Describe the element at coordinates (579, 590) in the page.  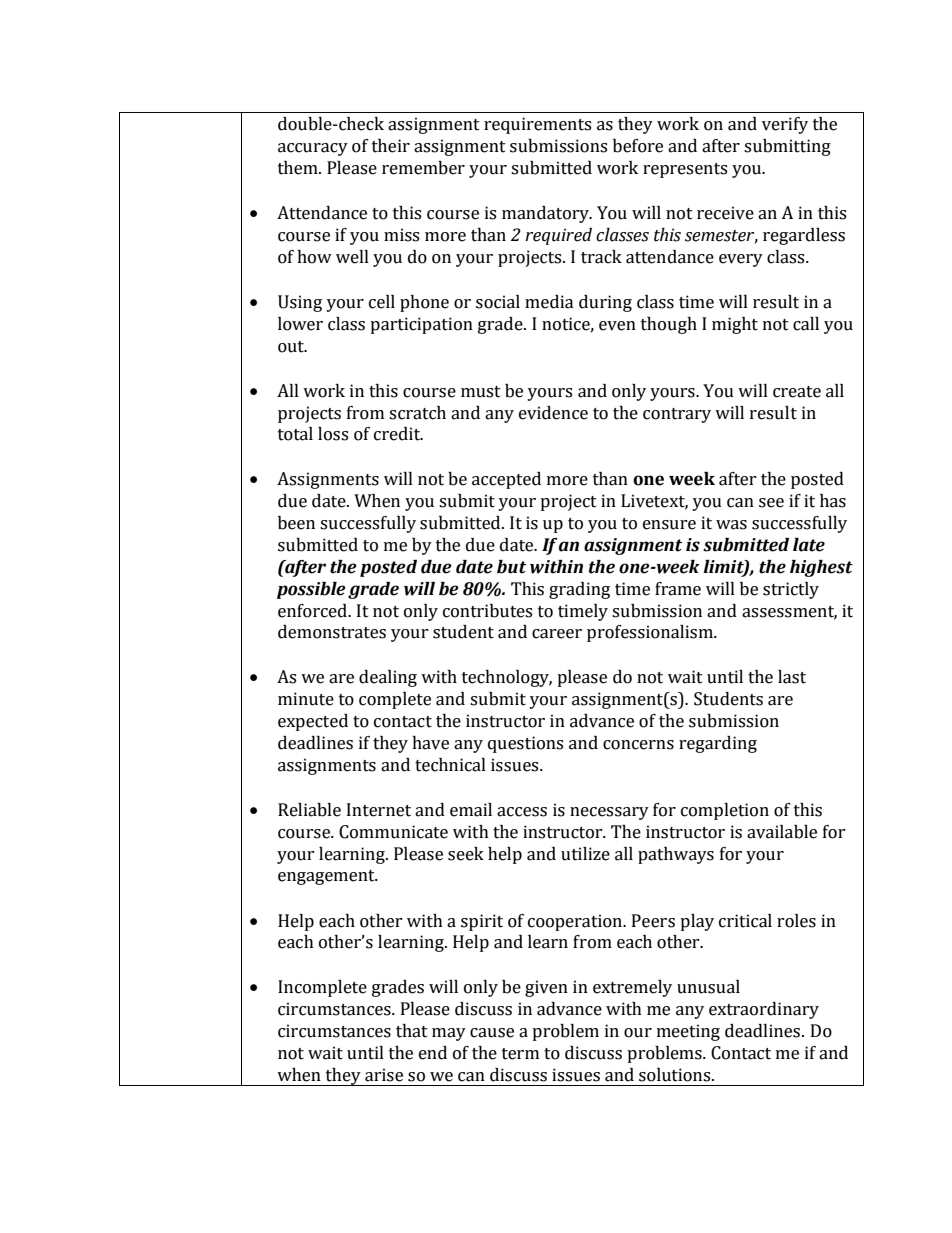
I see `grading` at that location.
